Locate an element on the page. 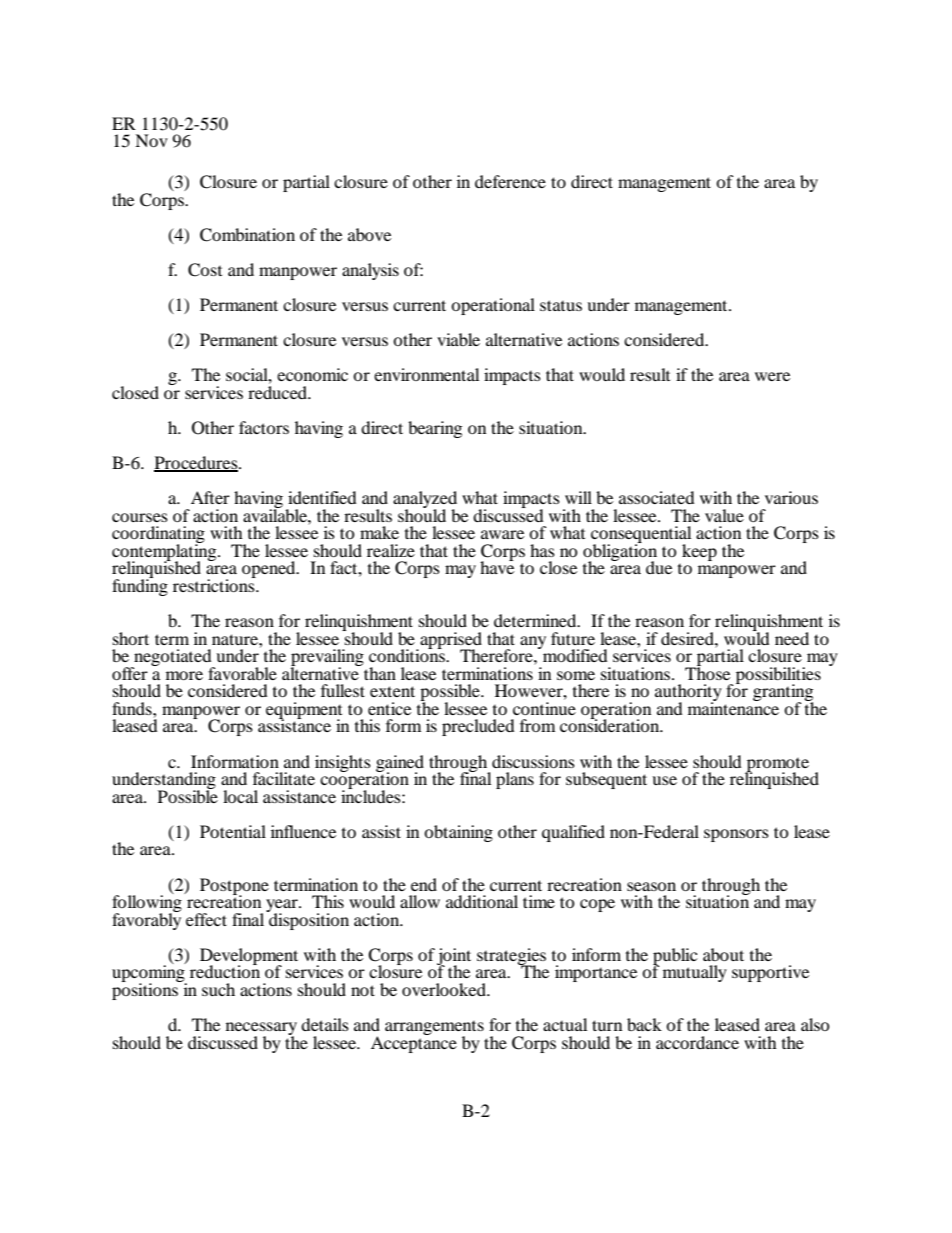 The width and height of the page is (952, 1233). status is located at coordinates (561, 305).
